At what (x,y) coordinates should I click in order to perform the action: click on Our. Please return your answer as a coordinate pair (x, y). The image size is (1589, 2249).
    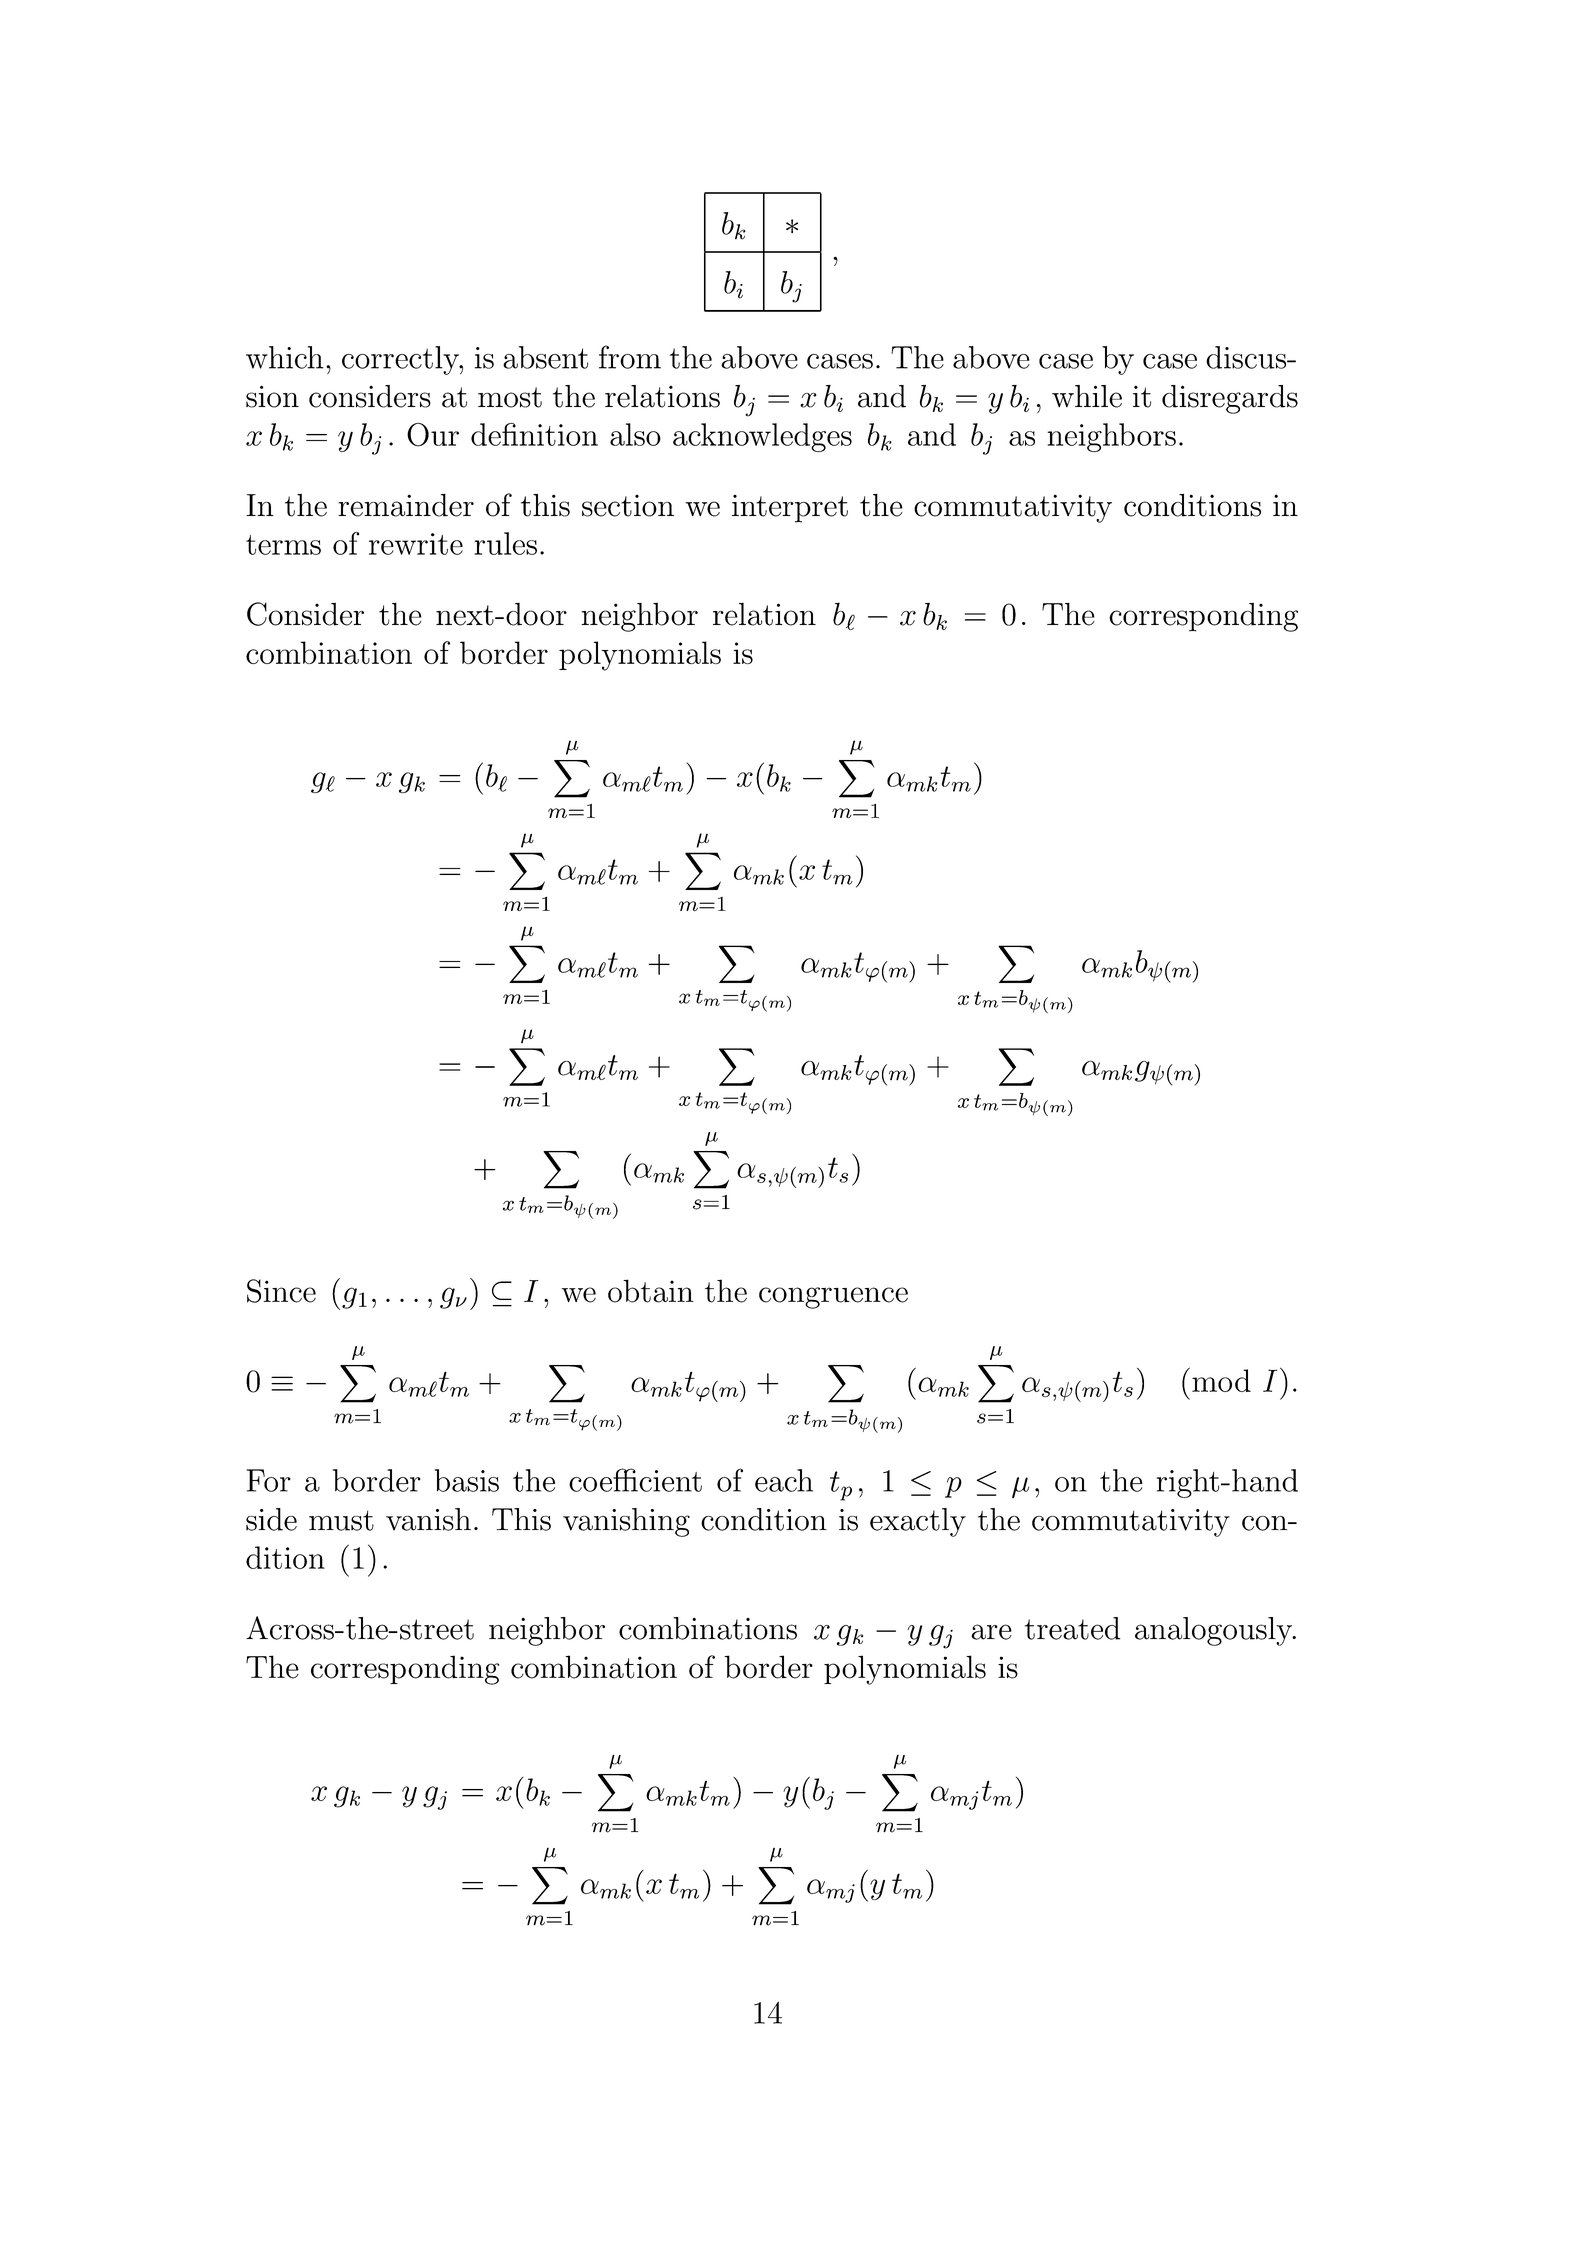
    Looking at the image, I should click on (433, 435).
